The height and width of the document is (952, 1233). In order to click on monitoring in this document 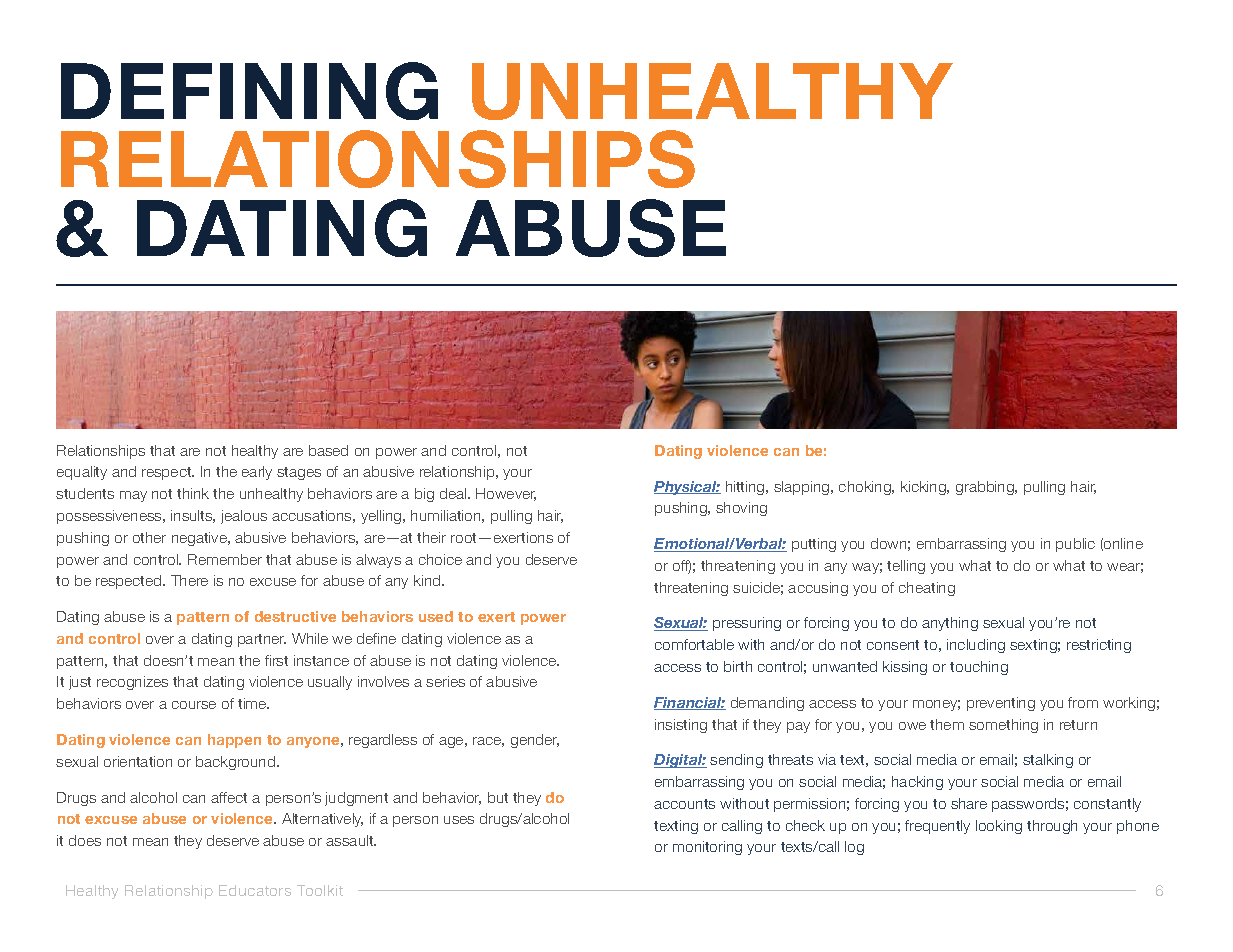, I will do `click(707, 848)`.
